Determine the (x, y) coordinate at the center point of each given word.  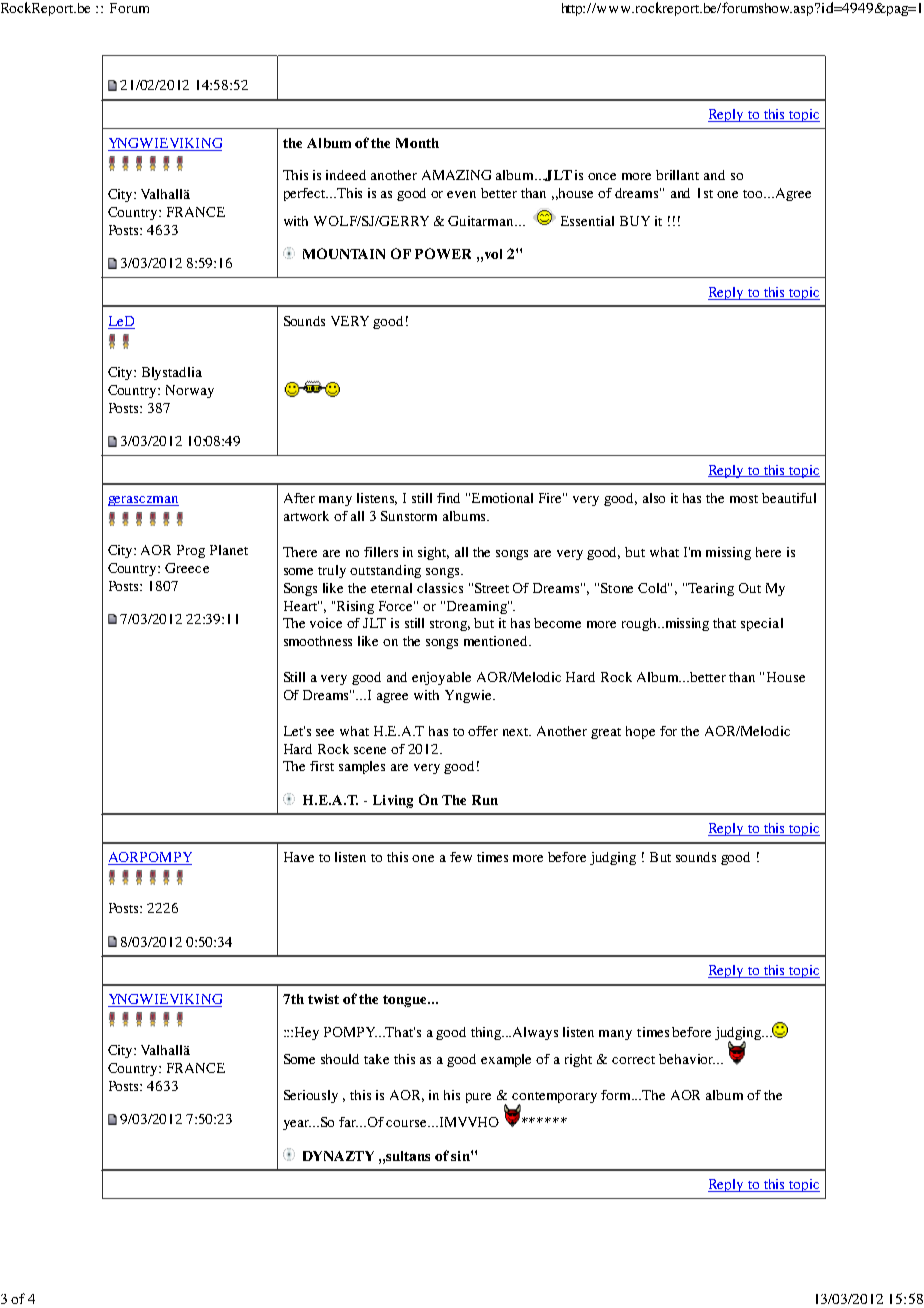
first (322, 766)
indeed (346, 175)
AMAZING (456, 175)
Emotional (502, 498)
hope (640, 732)
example (506, 1060)
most (744, 499)
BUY (635, 221)
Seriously (311, 1096)
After (299, 498)
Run (485, 800)
